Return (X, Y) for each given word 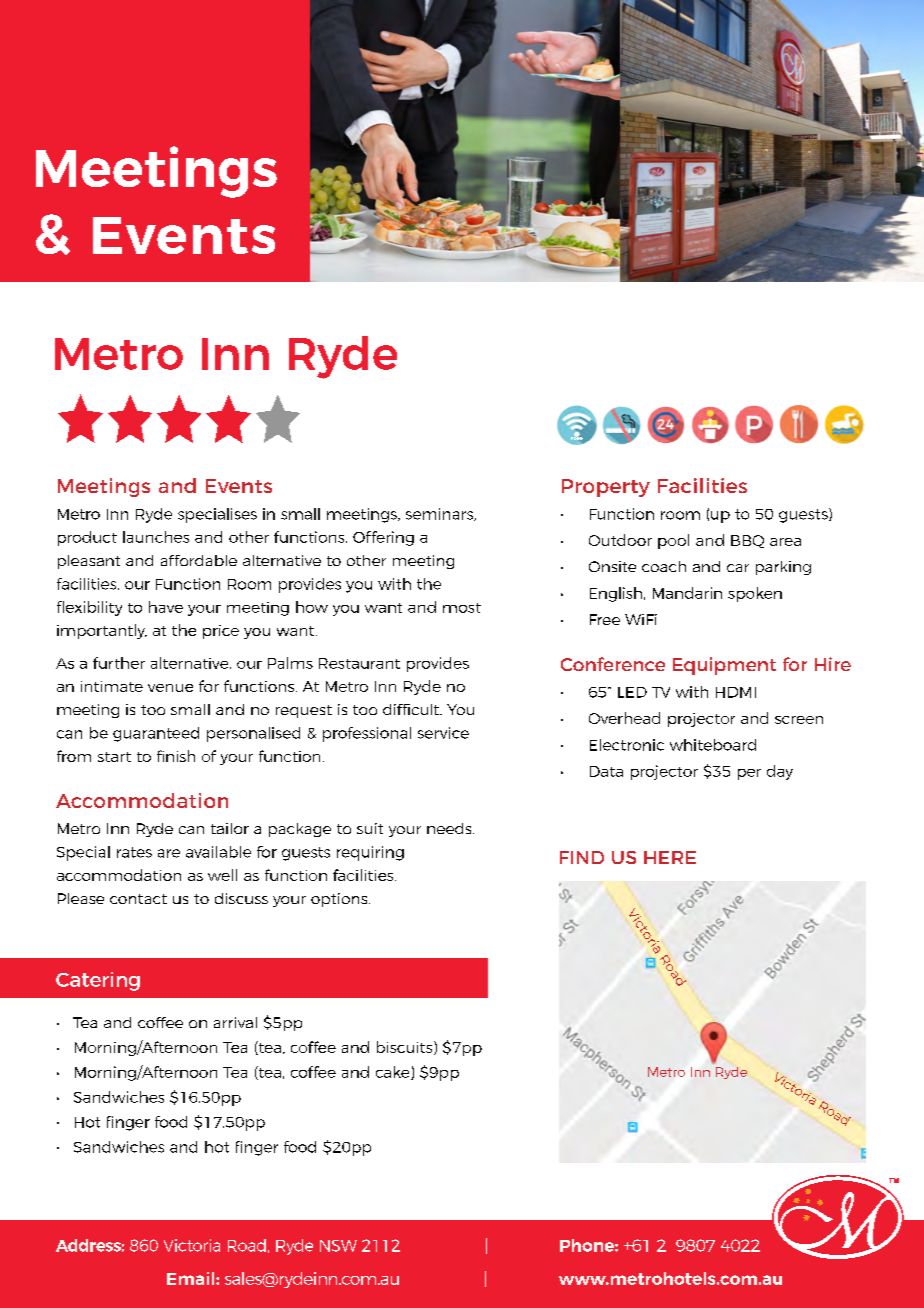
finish (176, 756)
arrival (235, 1022)
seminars (440, 514)
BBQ (747, 541)
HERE (670, 857)
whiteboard (713, 745)
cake (394, 1073)
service (443, 733)
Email (192, 1278)
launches (156, 537)
